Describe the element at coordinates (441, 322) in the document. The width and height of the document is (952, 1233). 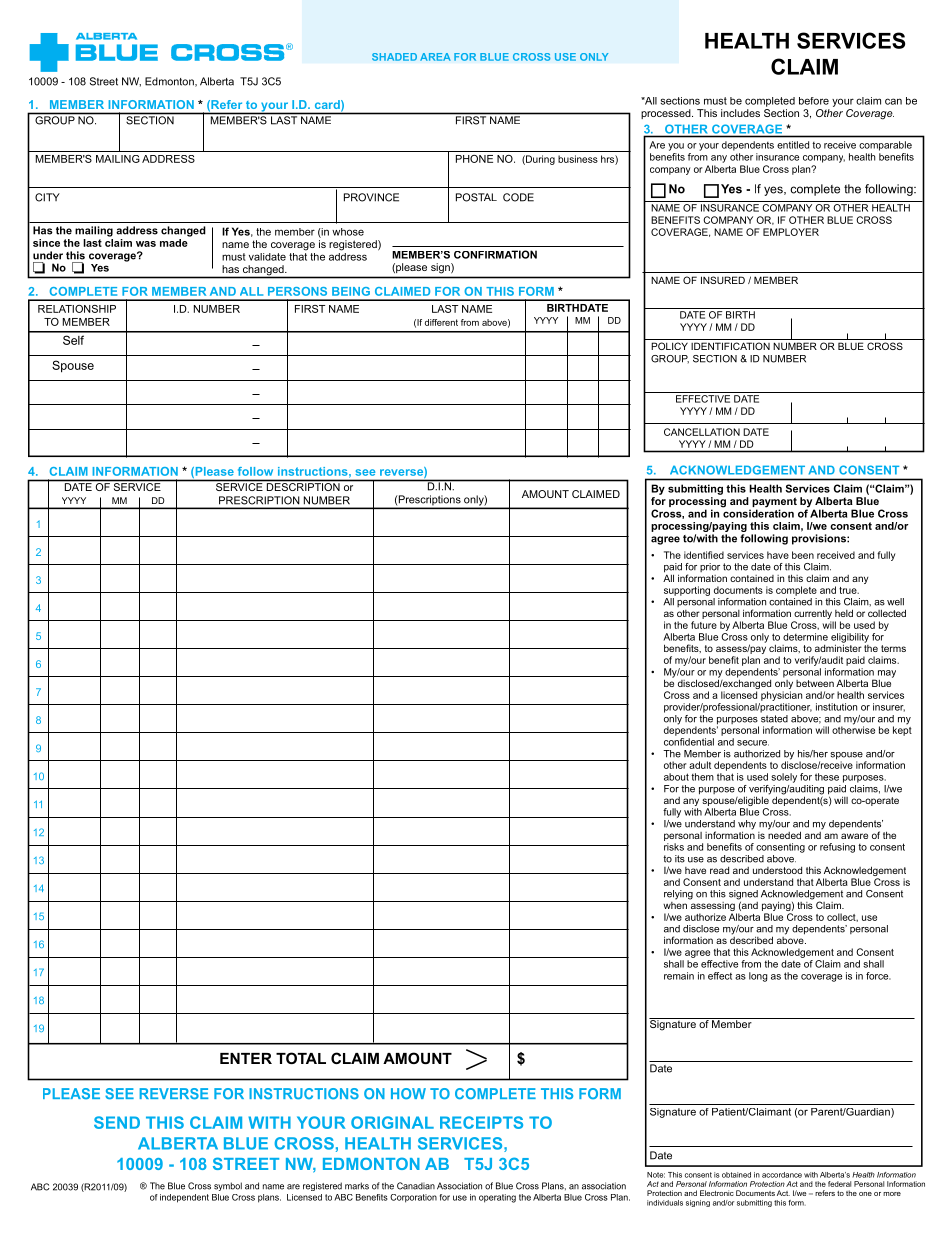
I see `different` at that location.
